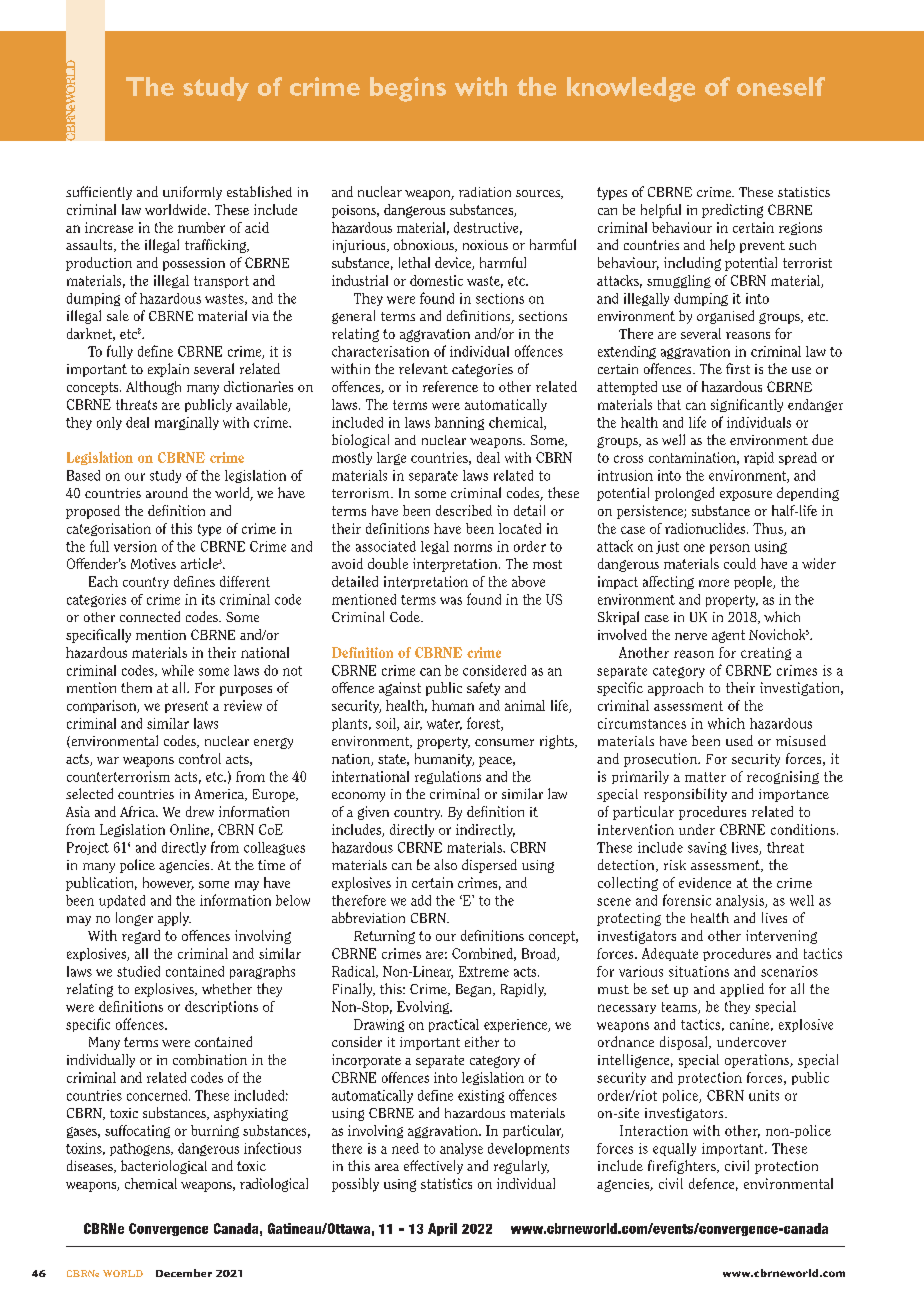 The image size is (924, 1308). What do you see at coordinates (464, 510) in the image?
I see `described` at bounding box center [464, 510].
